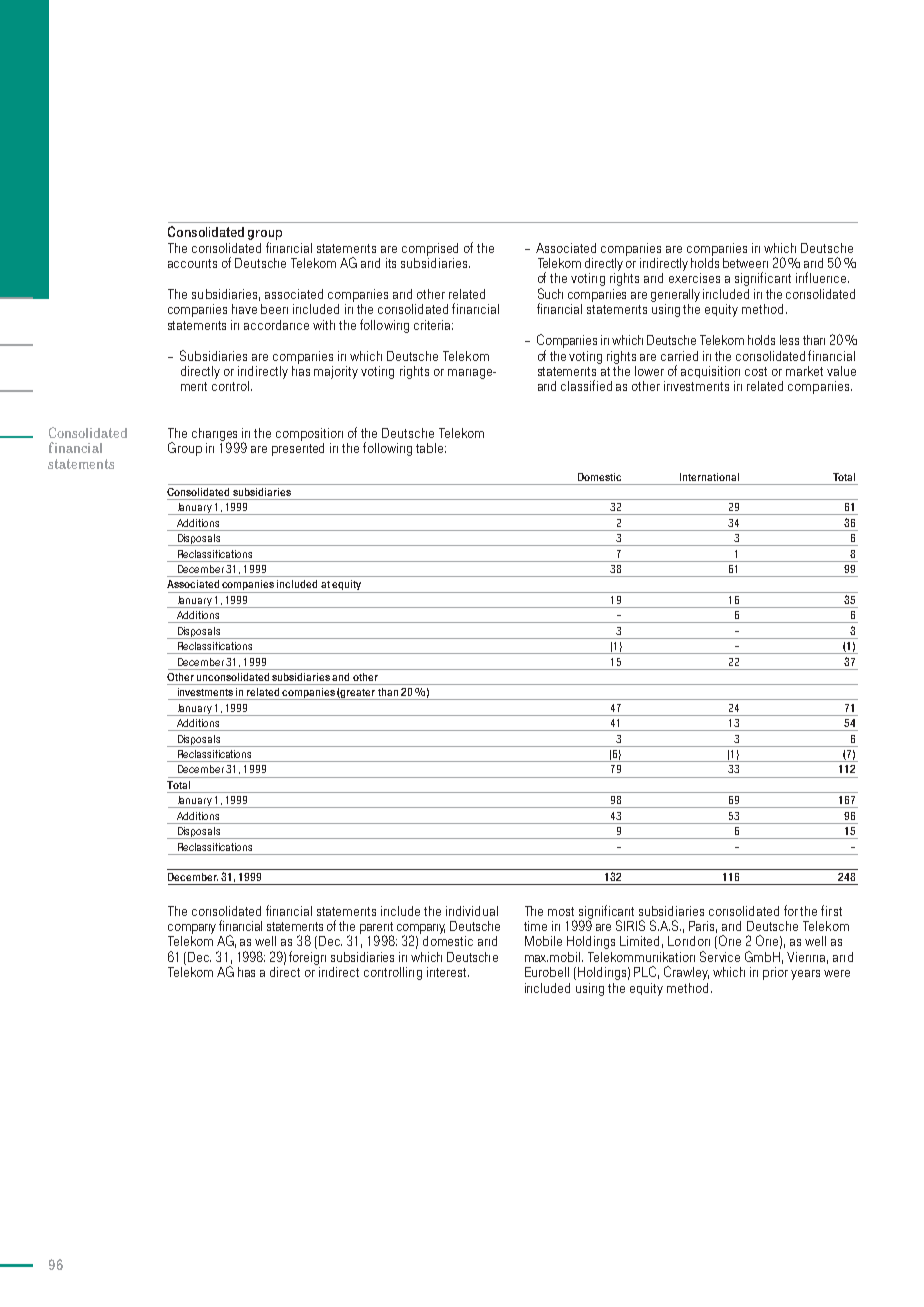 The height and width of the image is (1307, 924). Describe the element at coordinates (756, 371) in the image. I see `cost` at that location.
